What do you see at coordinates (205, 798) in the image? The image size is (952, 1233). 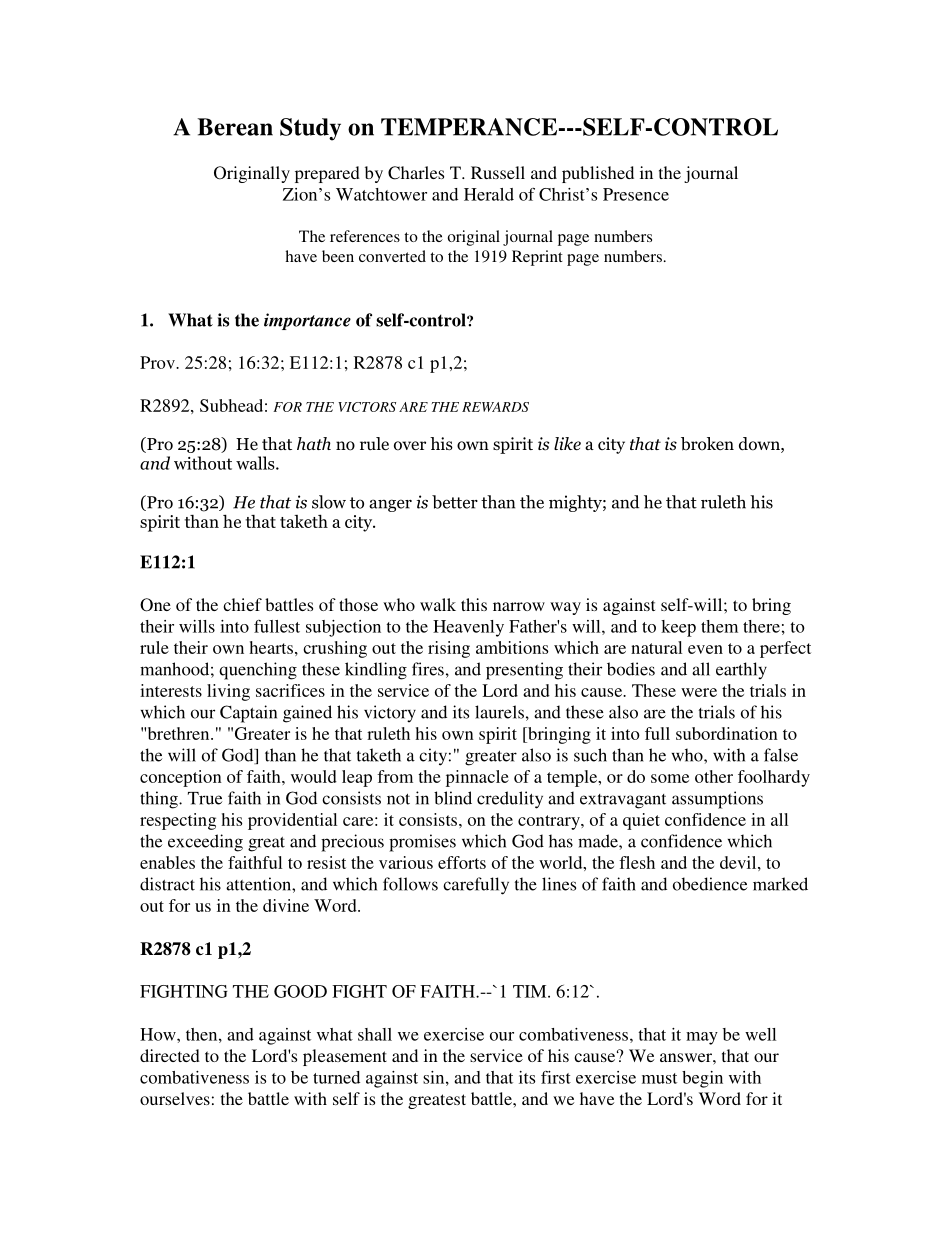 I see `True` at bounding box center [205, 798].
